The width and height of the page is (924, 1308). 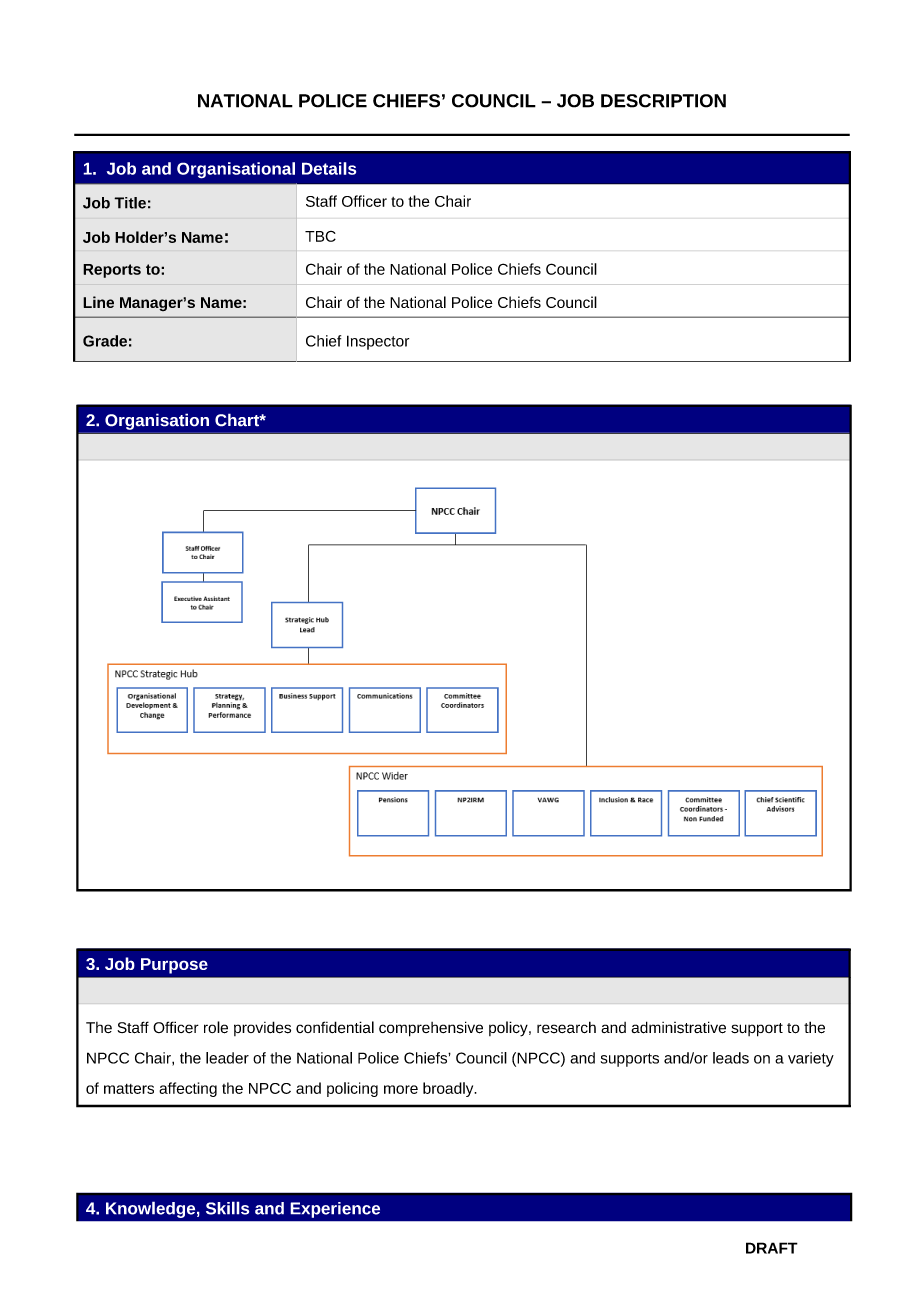 I want to click on Details, so click(x=329, y=168).
